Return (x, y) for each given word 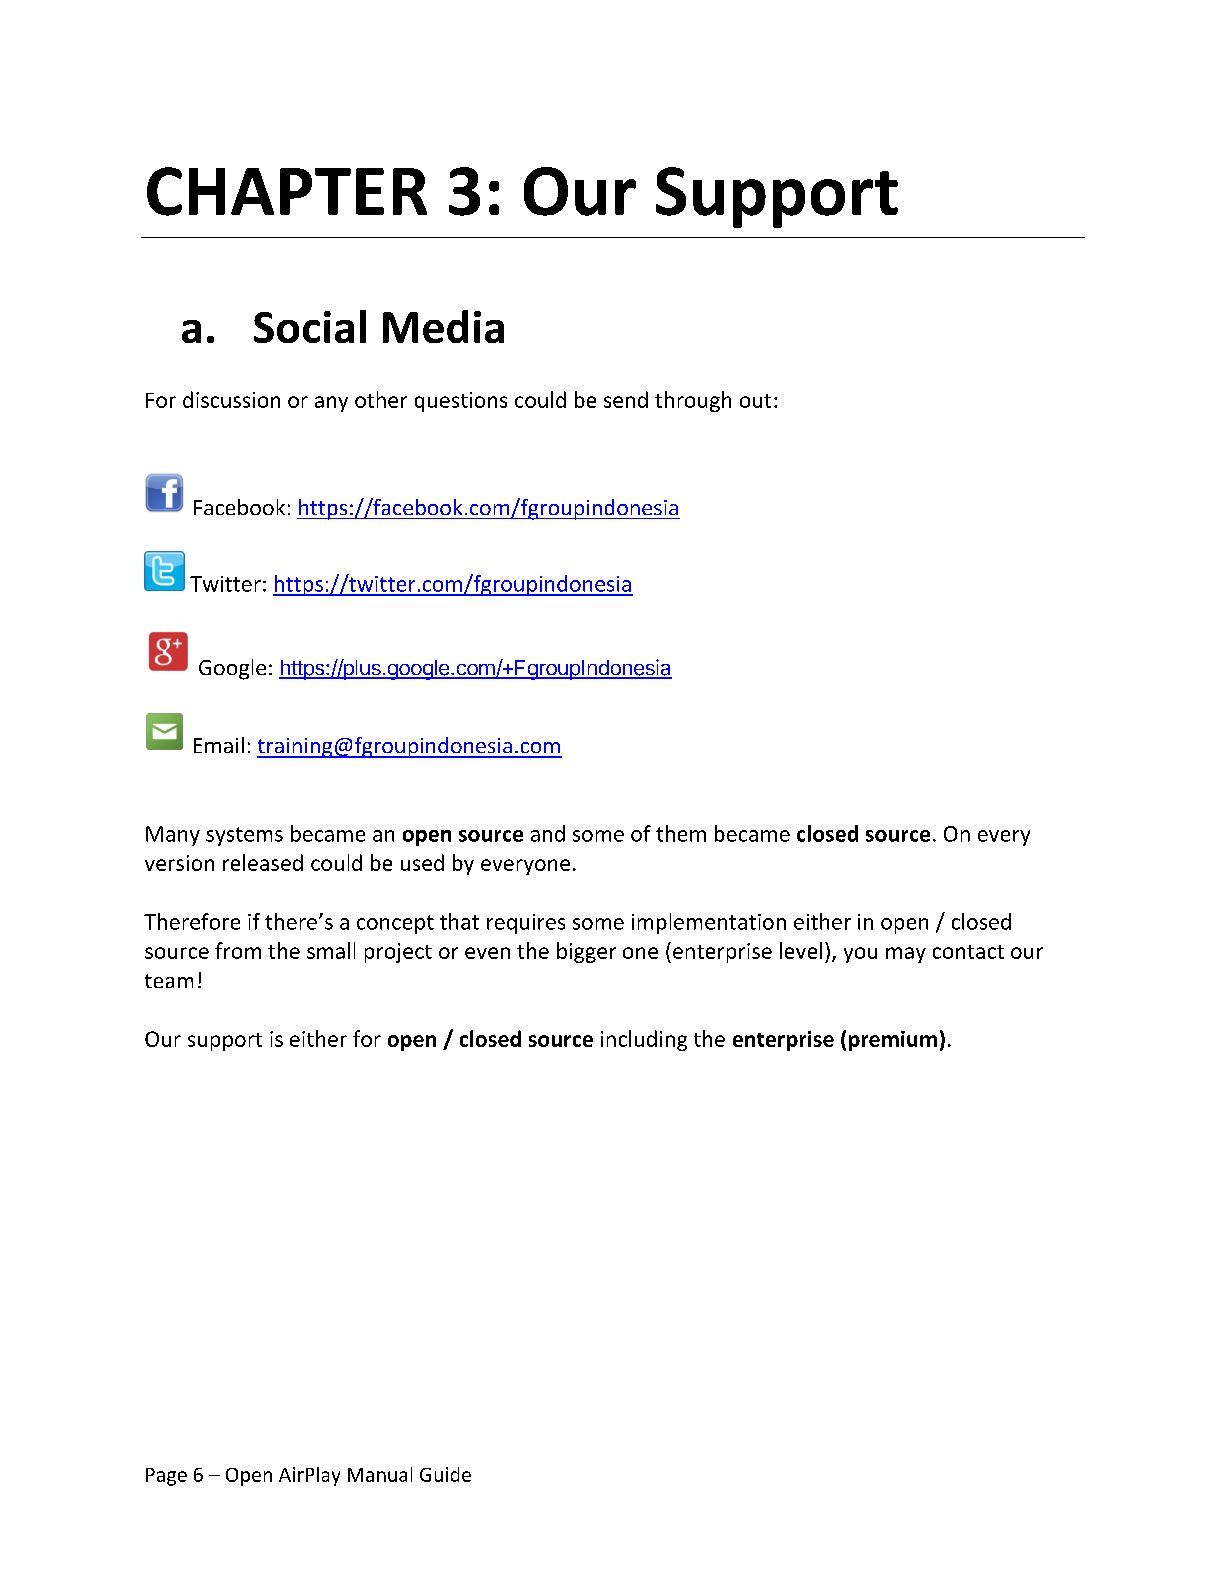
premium (893, 1041)
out (755, 401)
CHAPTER (287, 191)
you (860, 955)
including (644, 1040)
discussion (231, 399)
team (169, 981)
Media (443, 326)
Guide (445, 1474)
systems (244, 836)
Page (166, 1477)
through (693, 401)
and (548, 833)
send (626, 399)
